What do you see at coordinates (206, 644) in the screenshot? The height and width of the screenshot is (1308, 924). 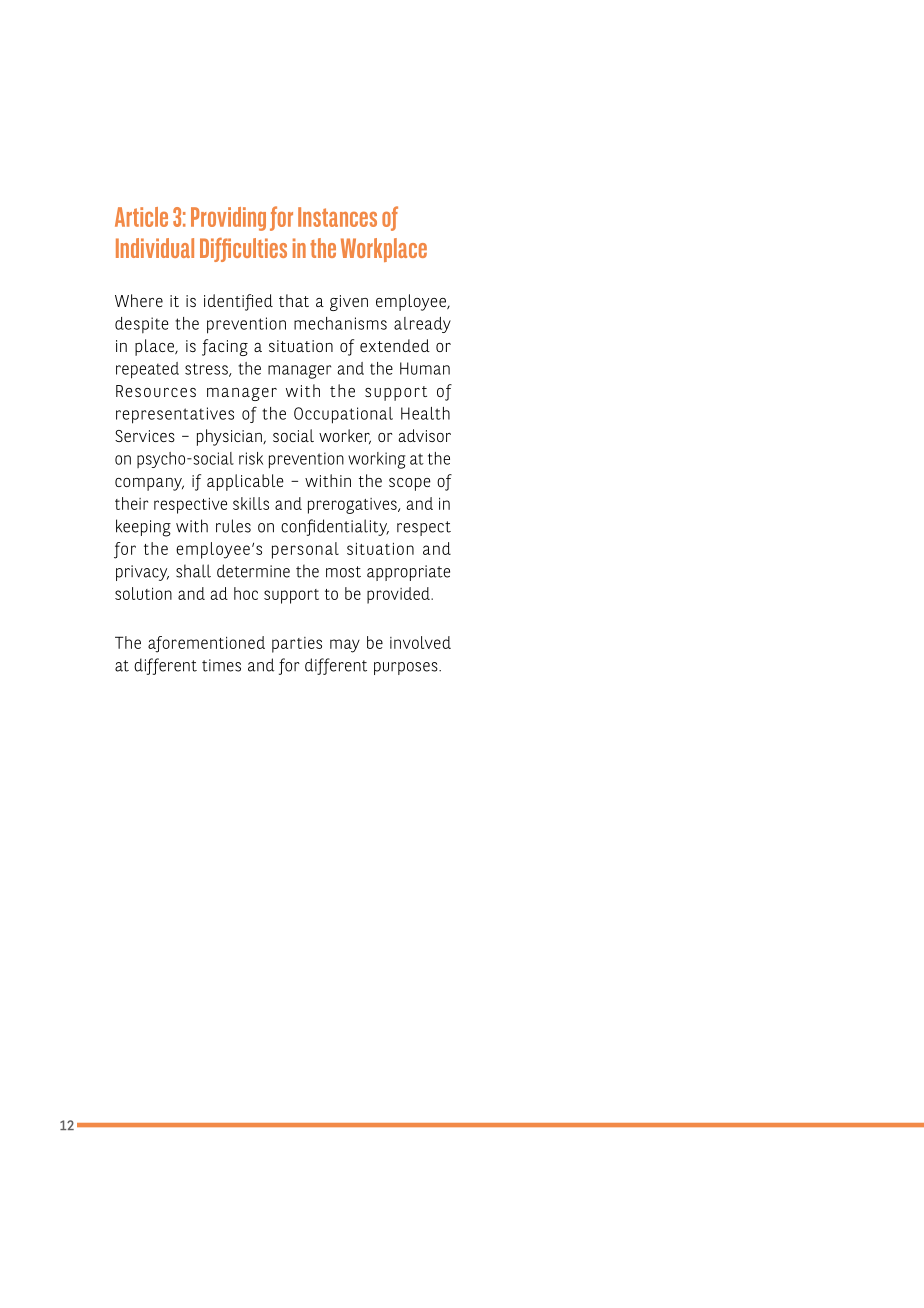 I see `aforementioned` at bounding box center [206, 644].
